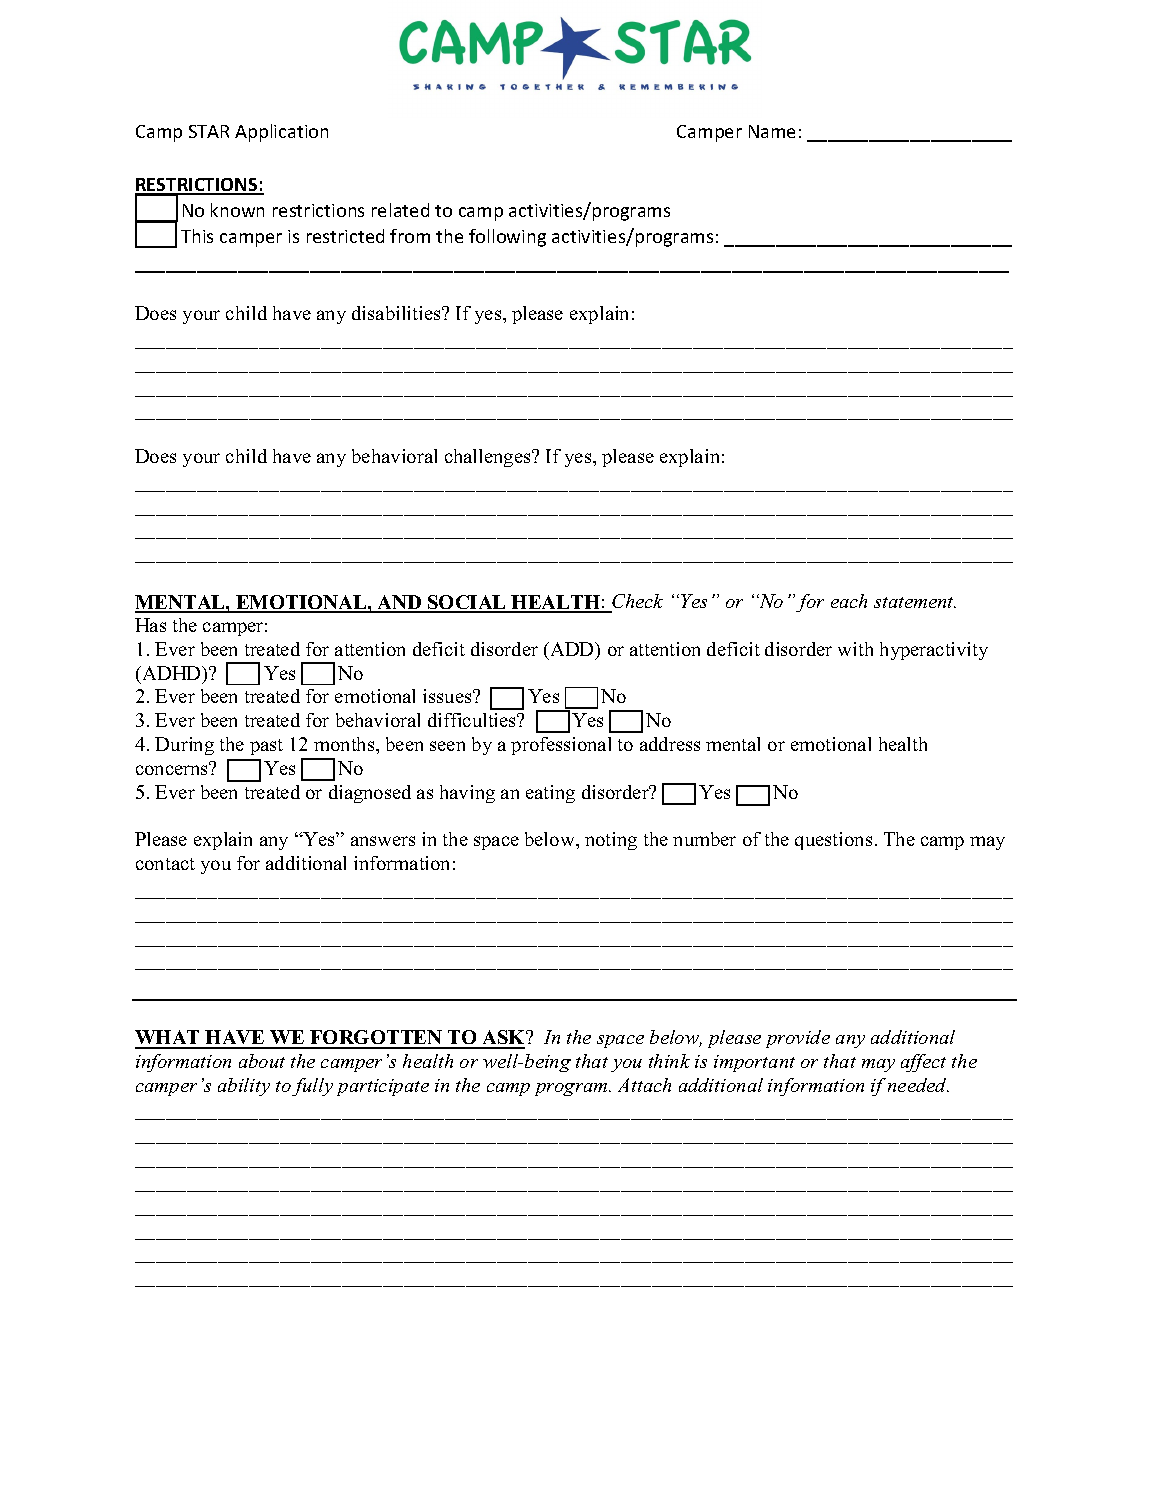 Image resolution: width=1150 pixels, height=1488 pixels. Describe the element at coordinates (833, 841) in the document. I see `questions` at that location.
